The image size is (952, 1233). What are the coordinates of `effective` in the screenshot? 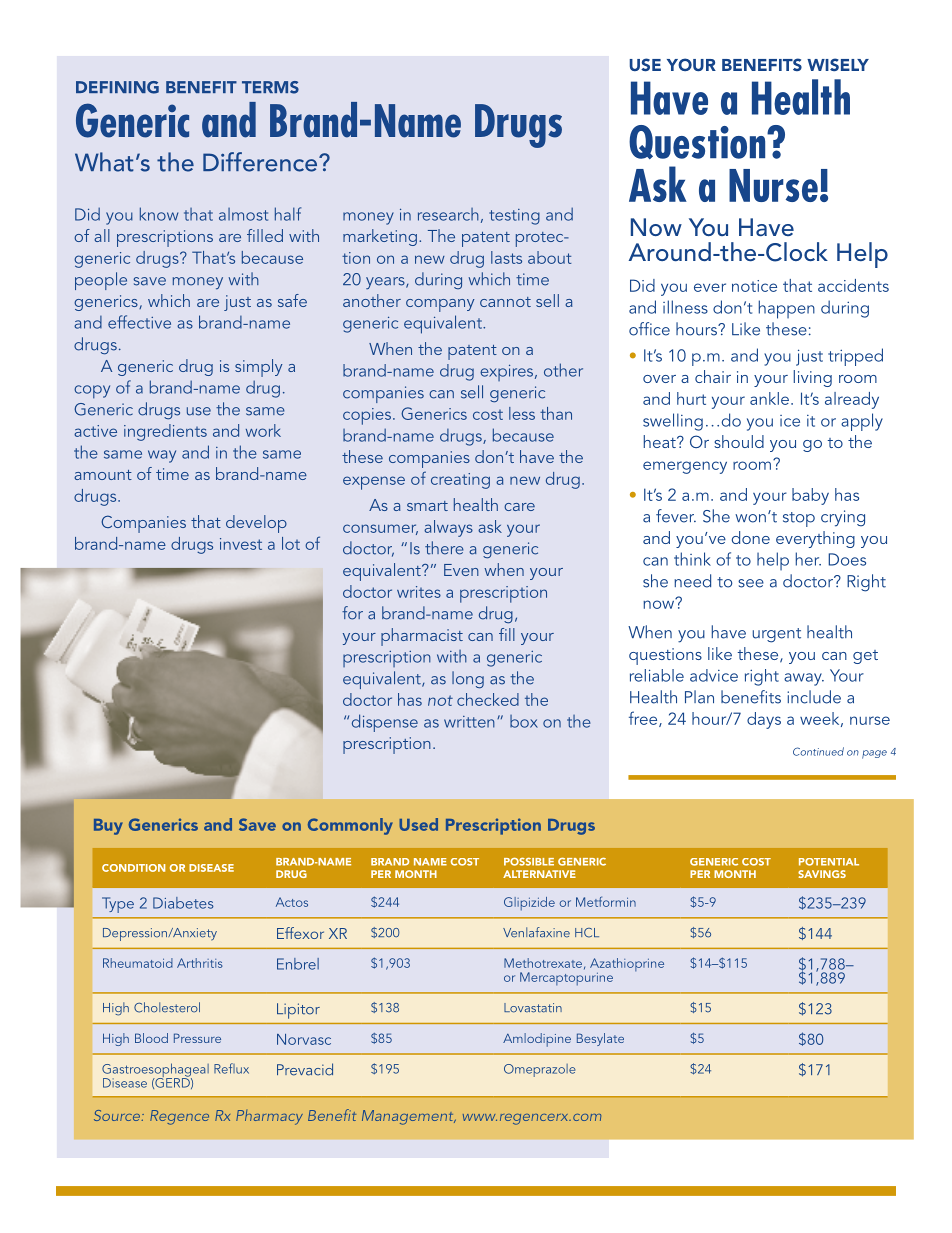 It's located at (139, 322).
